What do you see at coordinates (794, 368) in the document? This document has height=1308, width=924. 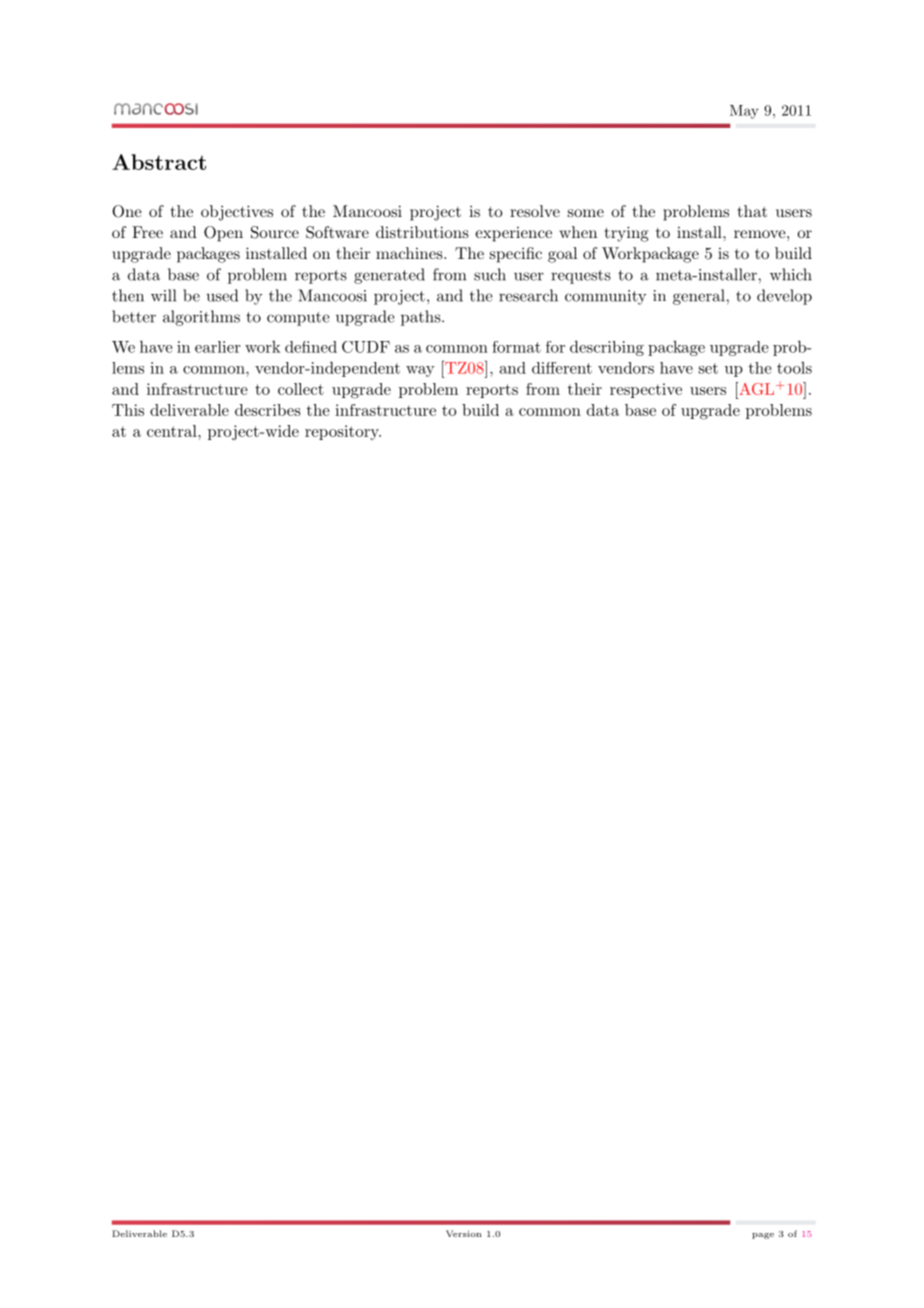 I see `tools` at bounding box center [794, 368].
